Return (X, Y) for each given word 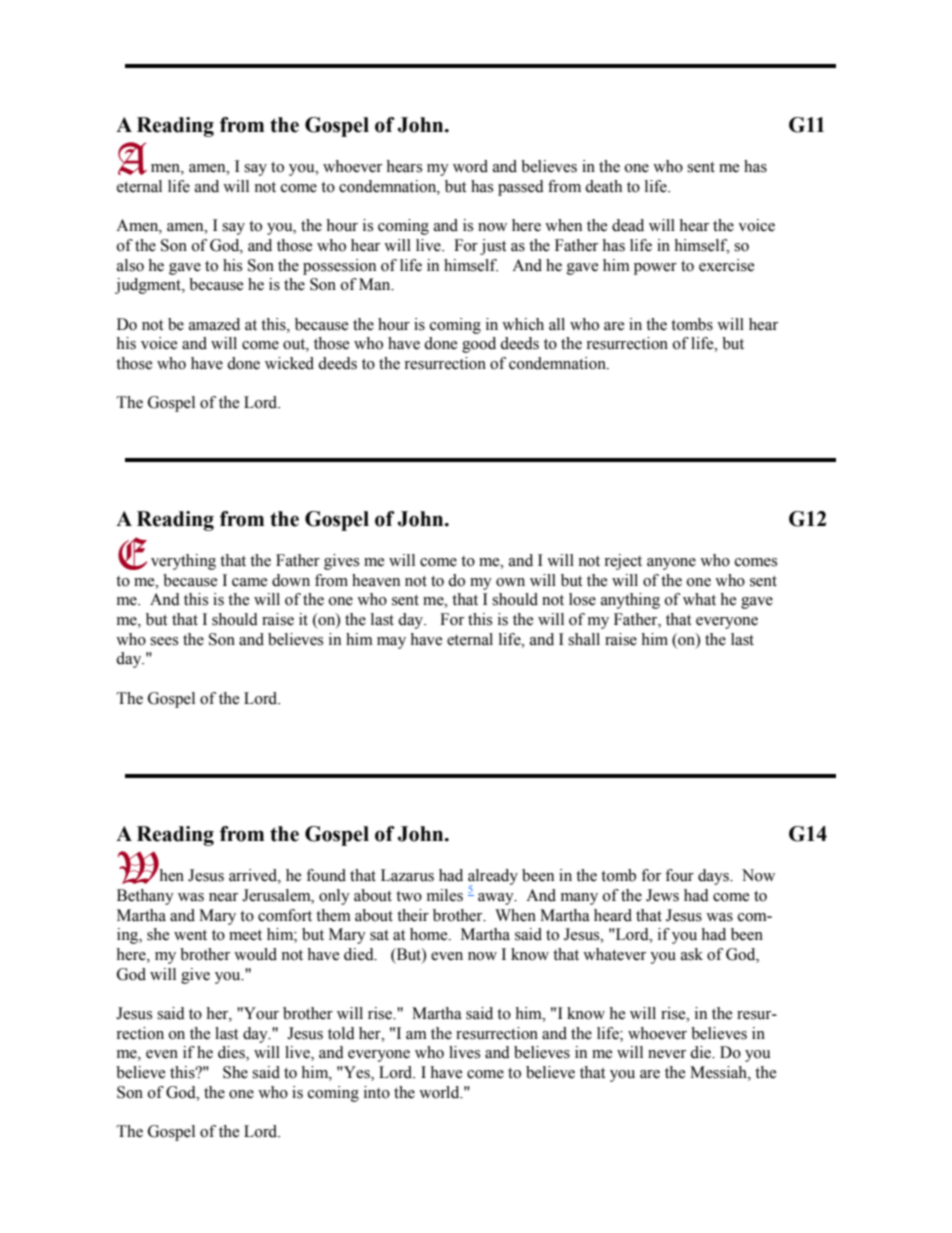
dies (232, 1053)
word (470, 166)
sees (164, 641)
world (440, 1092)
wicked (289, 363)
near (223, 897)
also (130, 265)
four (679, 875)
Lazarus (407, 875)
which (523, 324)
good (479, 345)
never (667, 1054)
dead (628, 225)
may (391, 643)
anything (630, 601)
